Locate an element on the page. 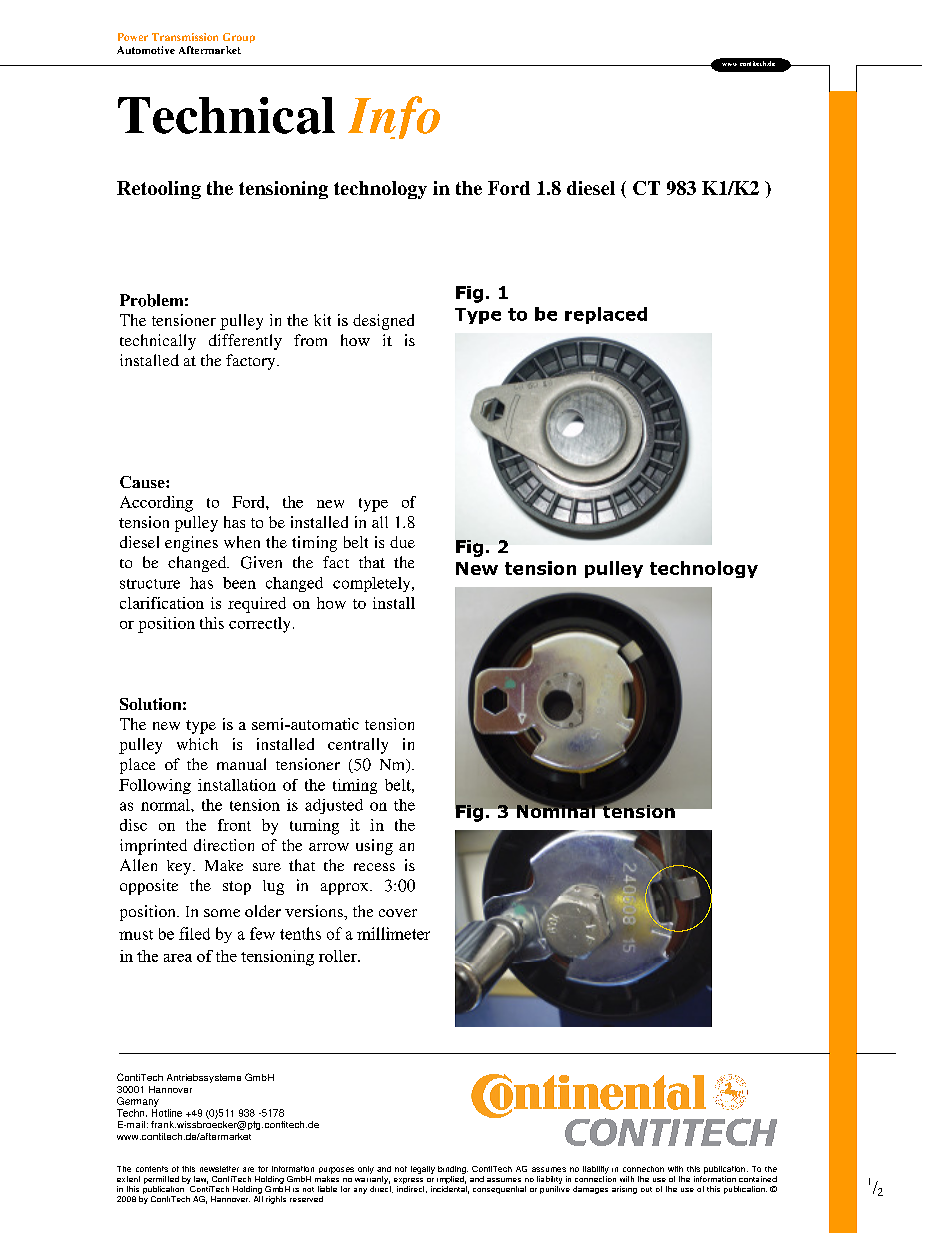  due is located at coordinates (402, 542).
